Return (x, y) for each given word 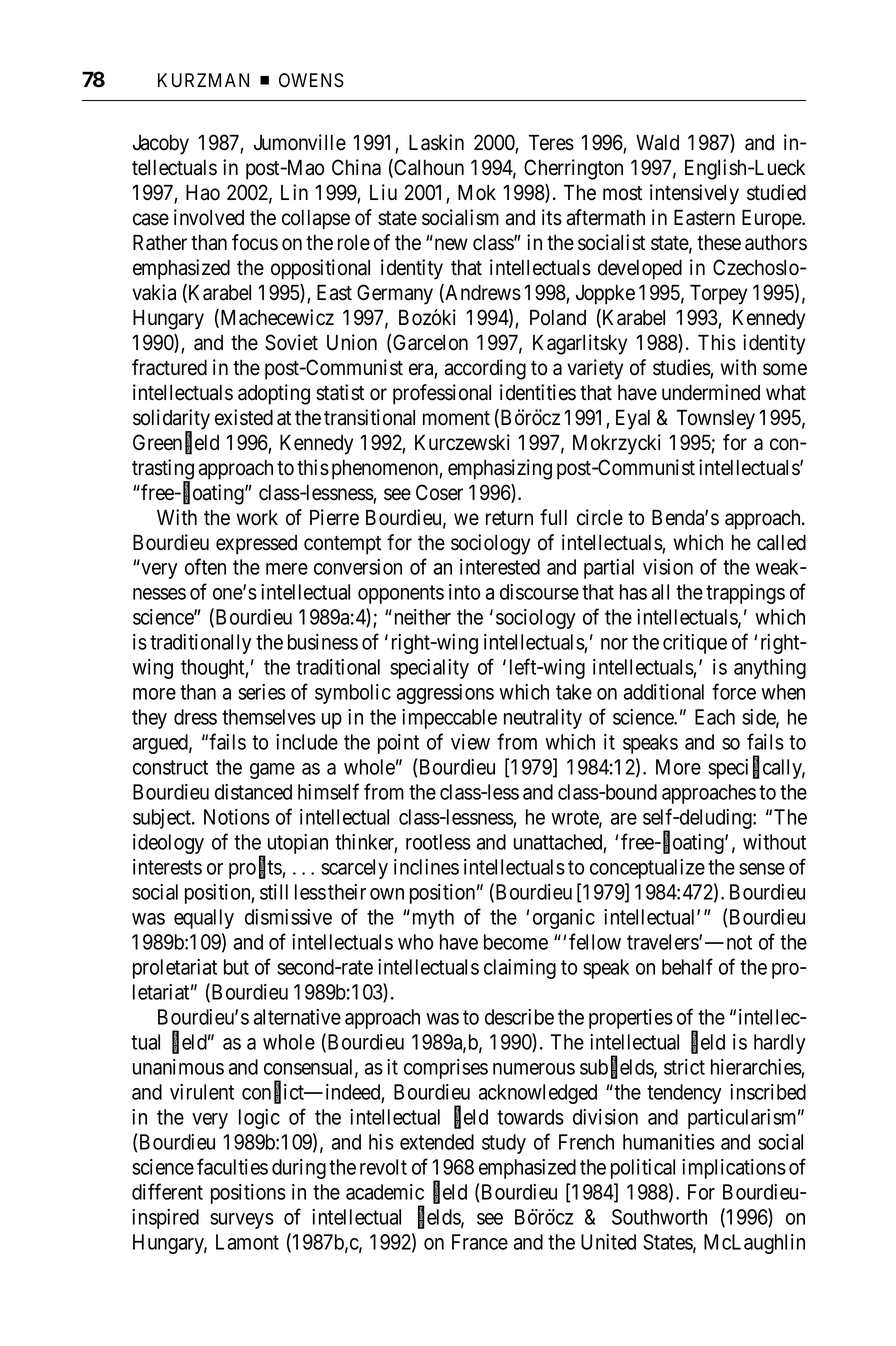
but (236, 967)
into (464, 592)
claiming (520, 969)
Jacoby (161, 144)
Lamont (247, 1242)
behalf (687, 966)
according (485, 369)
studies (682, 368)
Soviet (291, 342)
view (470, 742)
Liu (383, 192)
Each (715, 717)
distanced (253, 792)
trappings (745, 594)
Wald (657, 142)
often (205, 566)
